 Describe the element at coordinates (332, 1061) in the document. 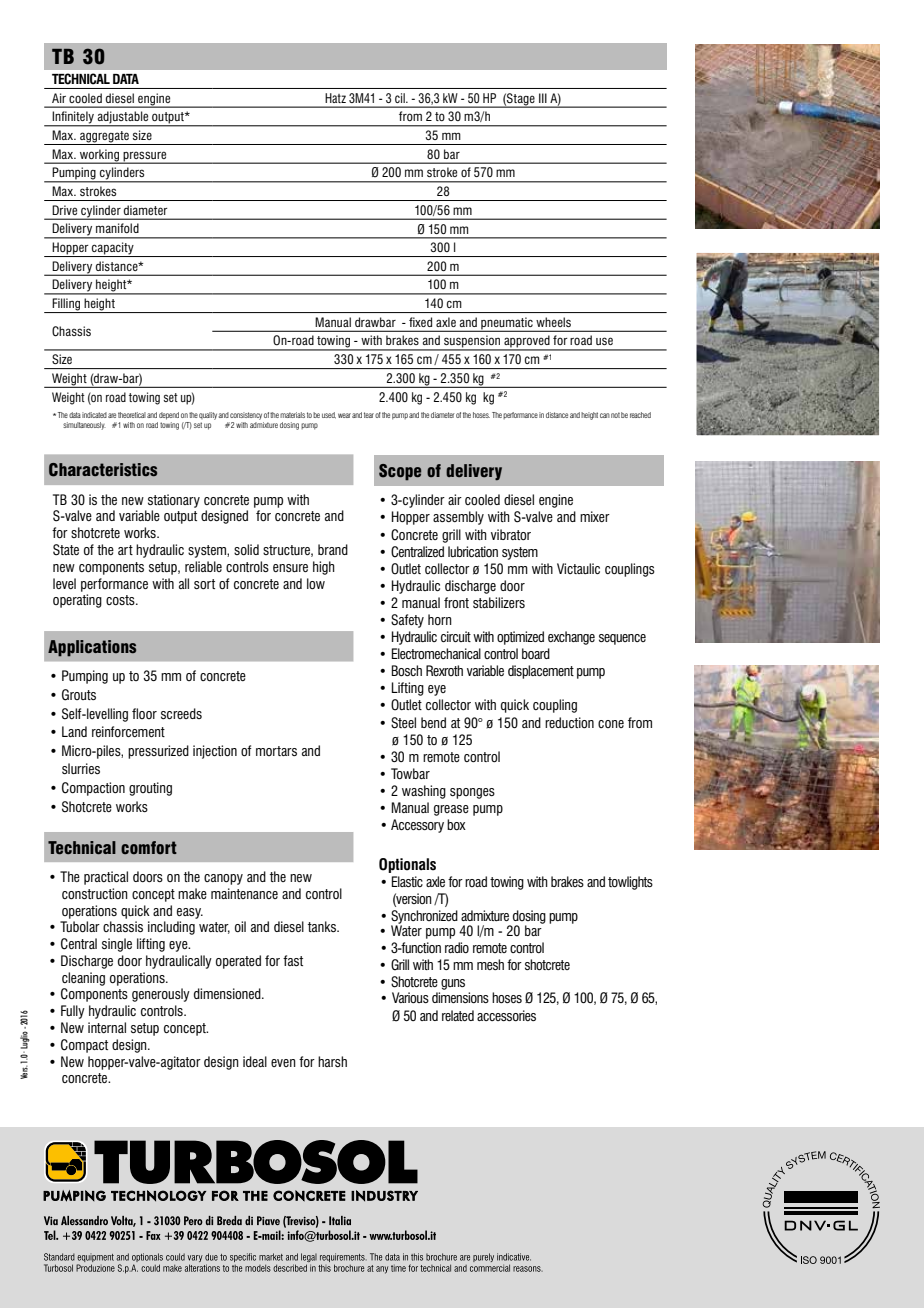

I see `harsh` at that location.
